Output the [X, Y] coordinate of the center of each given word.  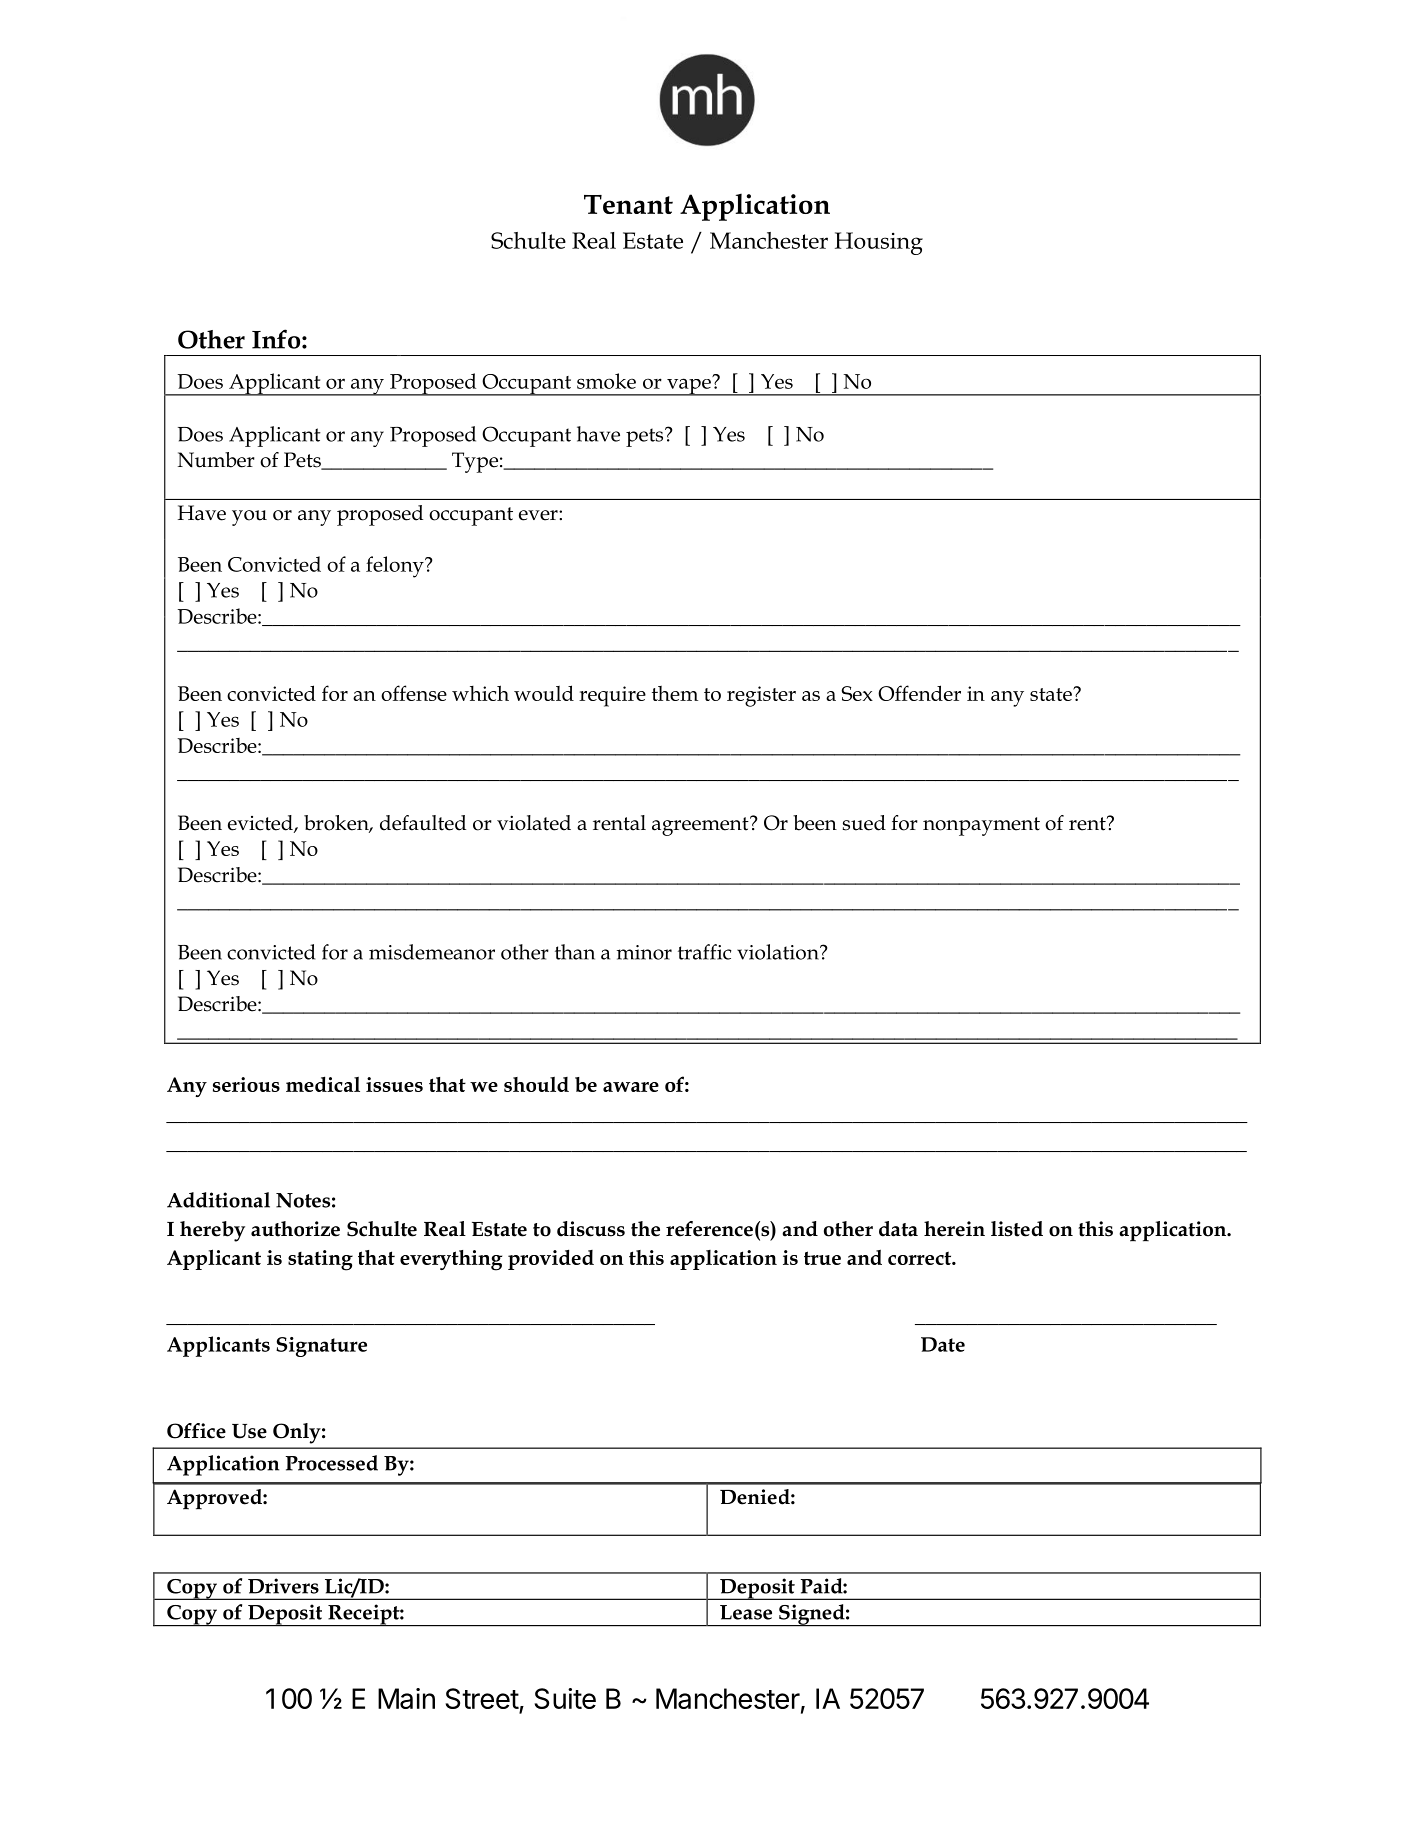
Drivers [283, 1586]
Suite [565, 1698]
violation [779, 952]
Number [216, 460]
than [575, 952]
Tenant [628, 204]
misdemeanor [432, 952]
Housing [879, 243]
